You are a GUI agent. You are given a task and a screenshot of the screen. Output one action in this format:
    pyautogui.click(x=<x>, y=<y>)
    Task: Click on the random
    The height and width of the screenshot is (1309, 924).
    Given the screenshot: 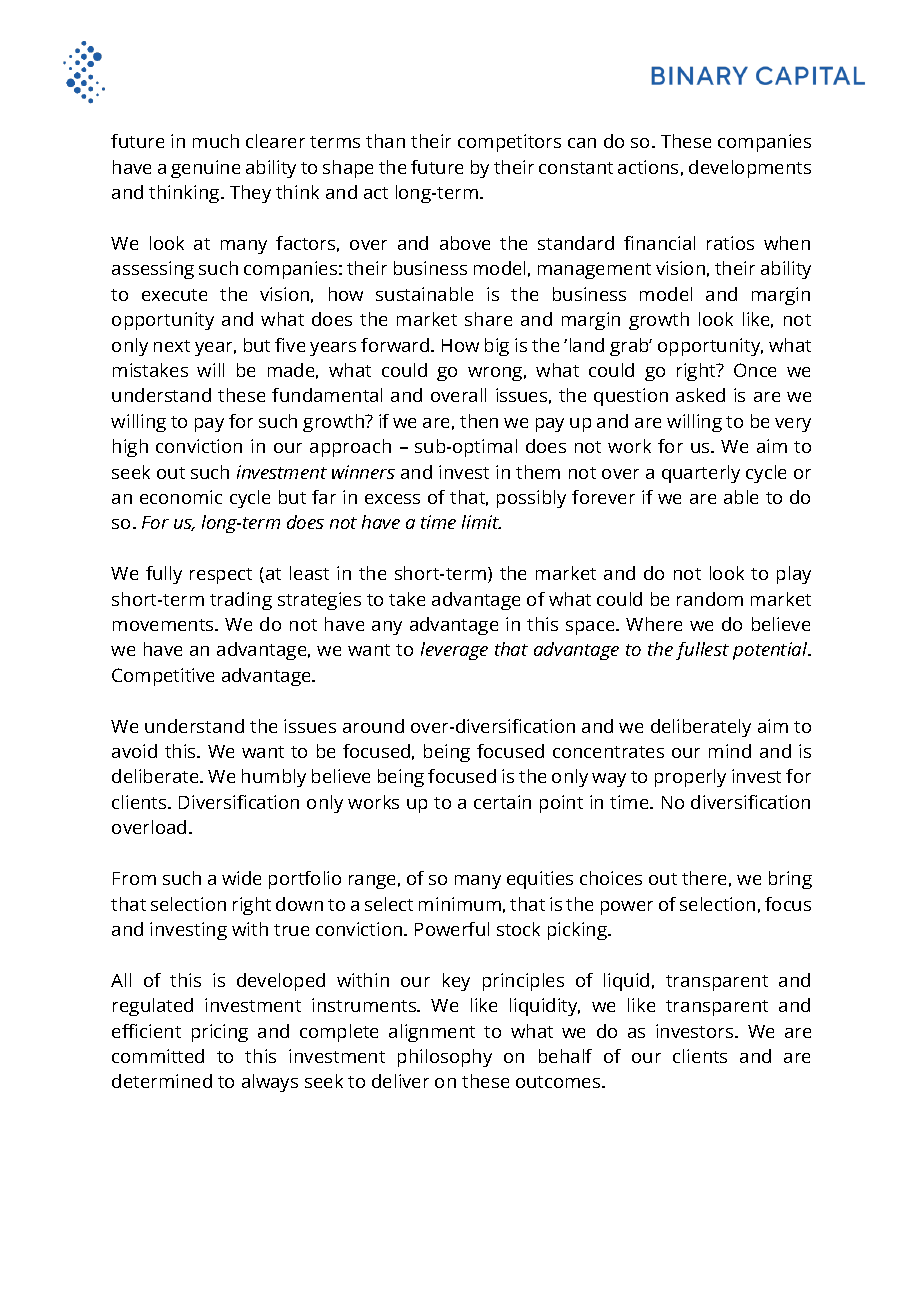 What is the action you would take?
    pyautogui.click(x=710, y=599)
